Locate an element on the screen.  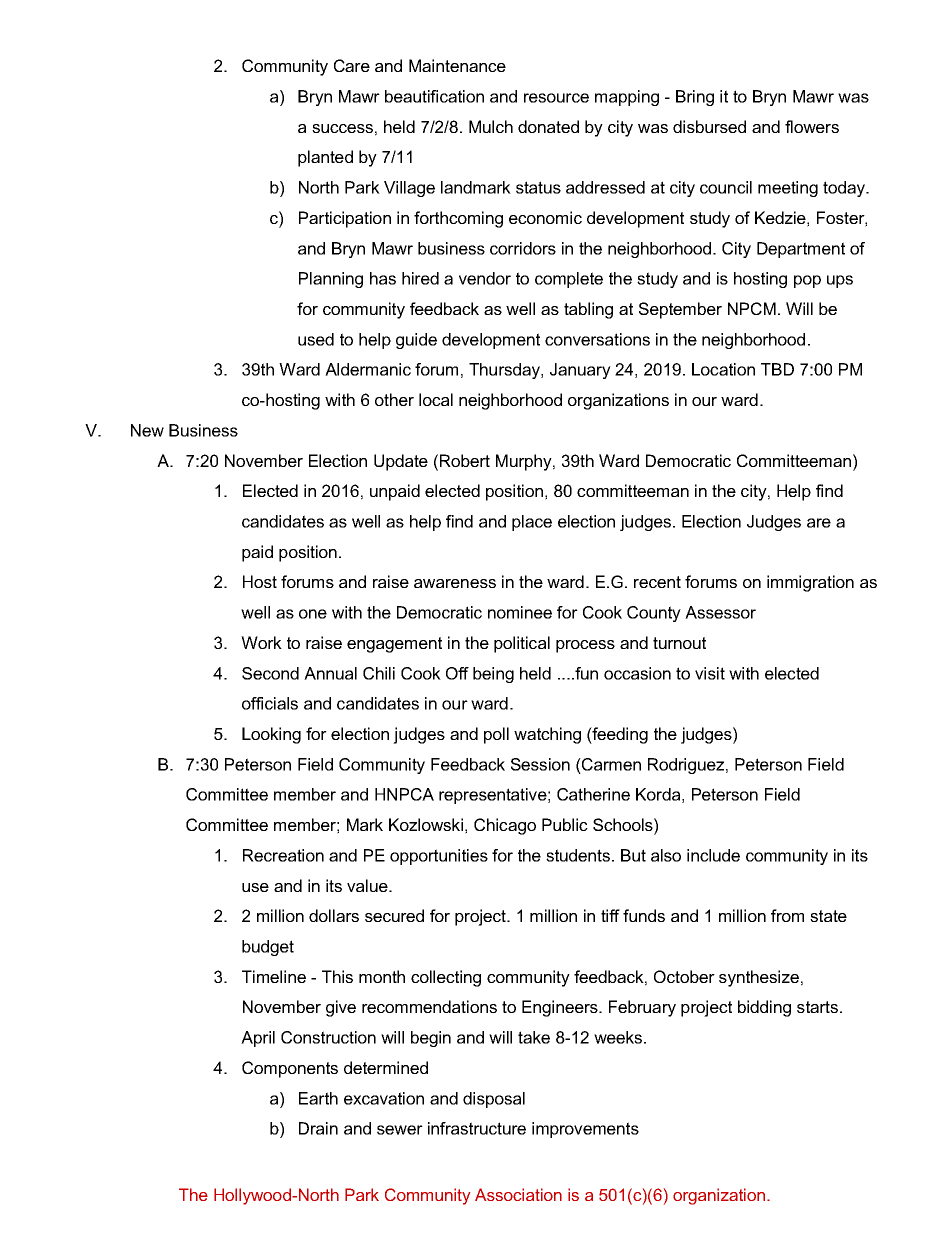
New is located at coordinates (147, 430).
